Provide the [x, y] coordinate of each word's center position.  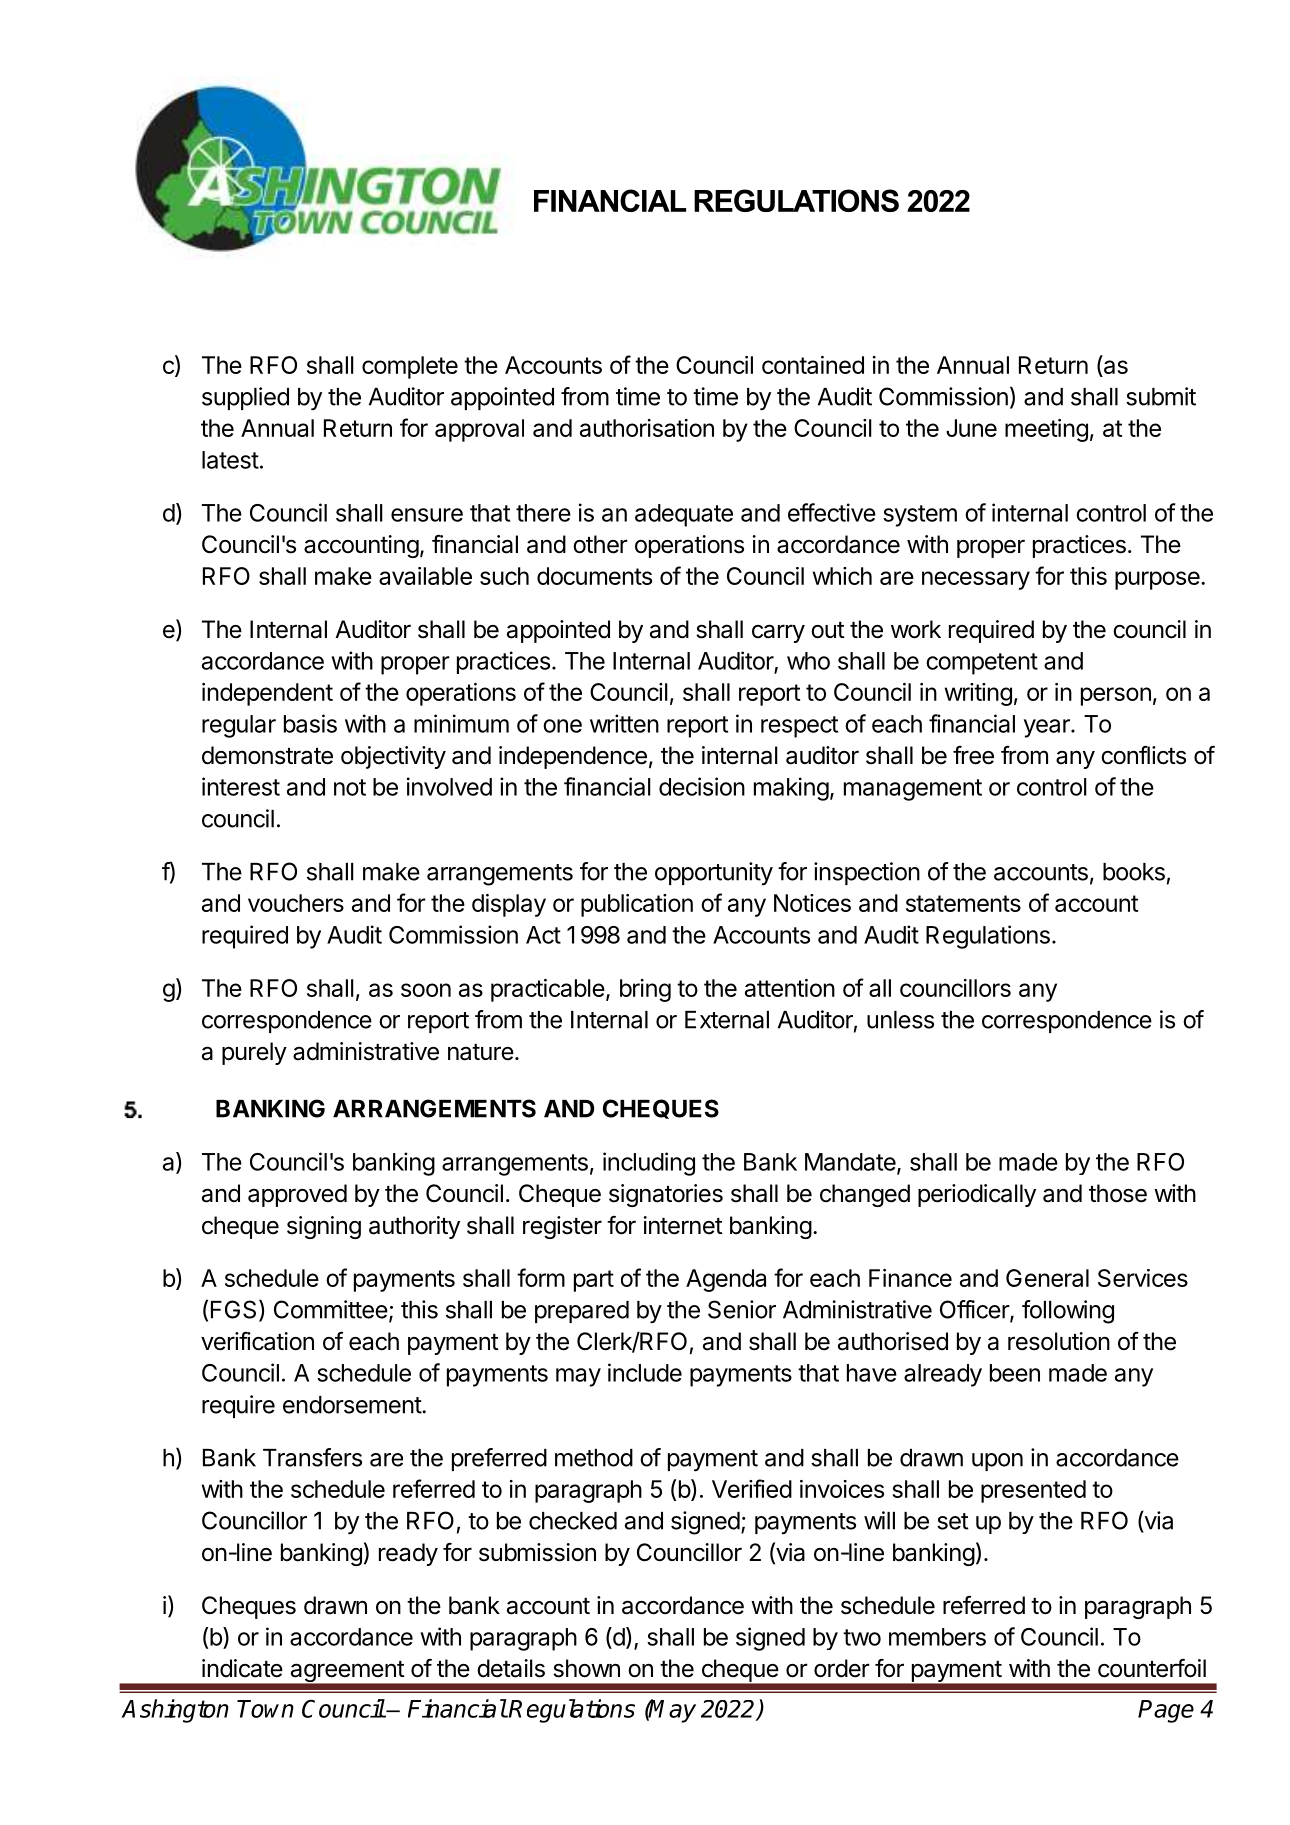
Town [265, 1709]
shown [586, 1668]
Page [1166, 1711]
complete [410, 367]
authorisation [647, 428]
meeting [1046, 430]
